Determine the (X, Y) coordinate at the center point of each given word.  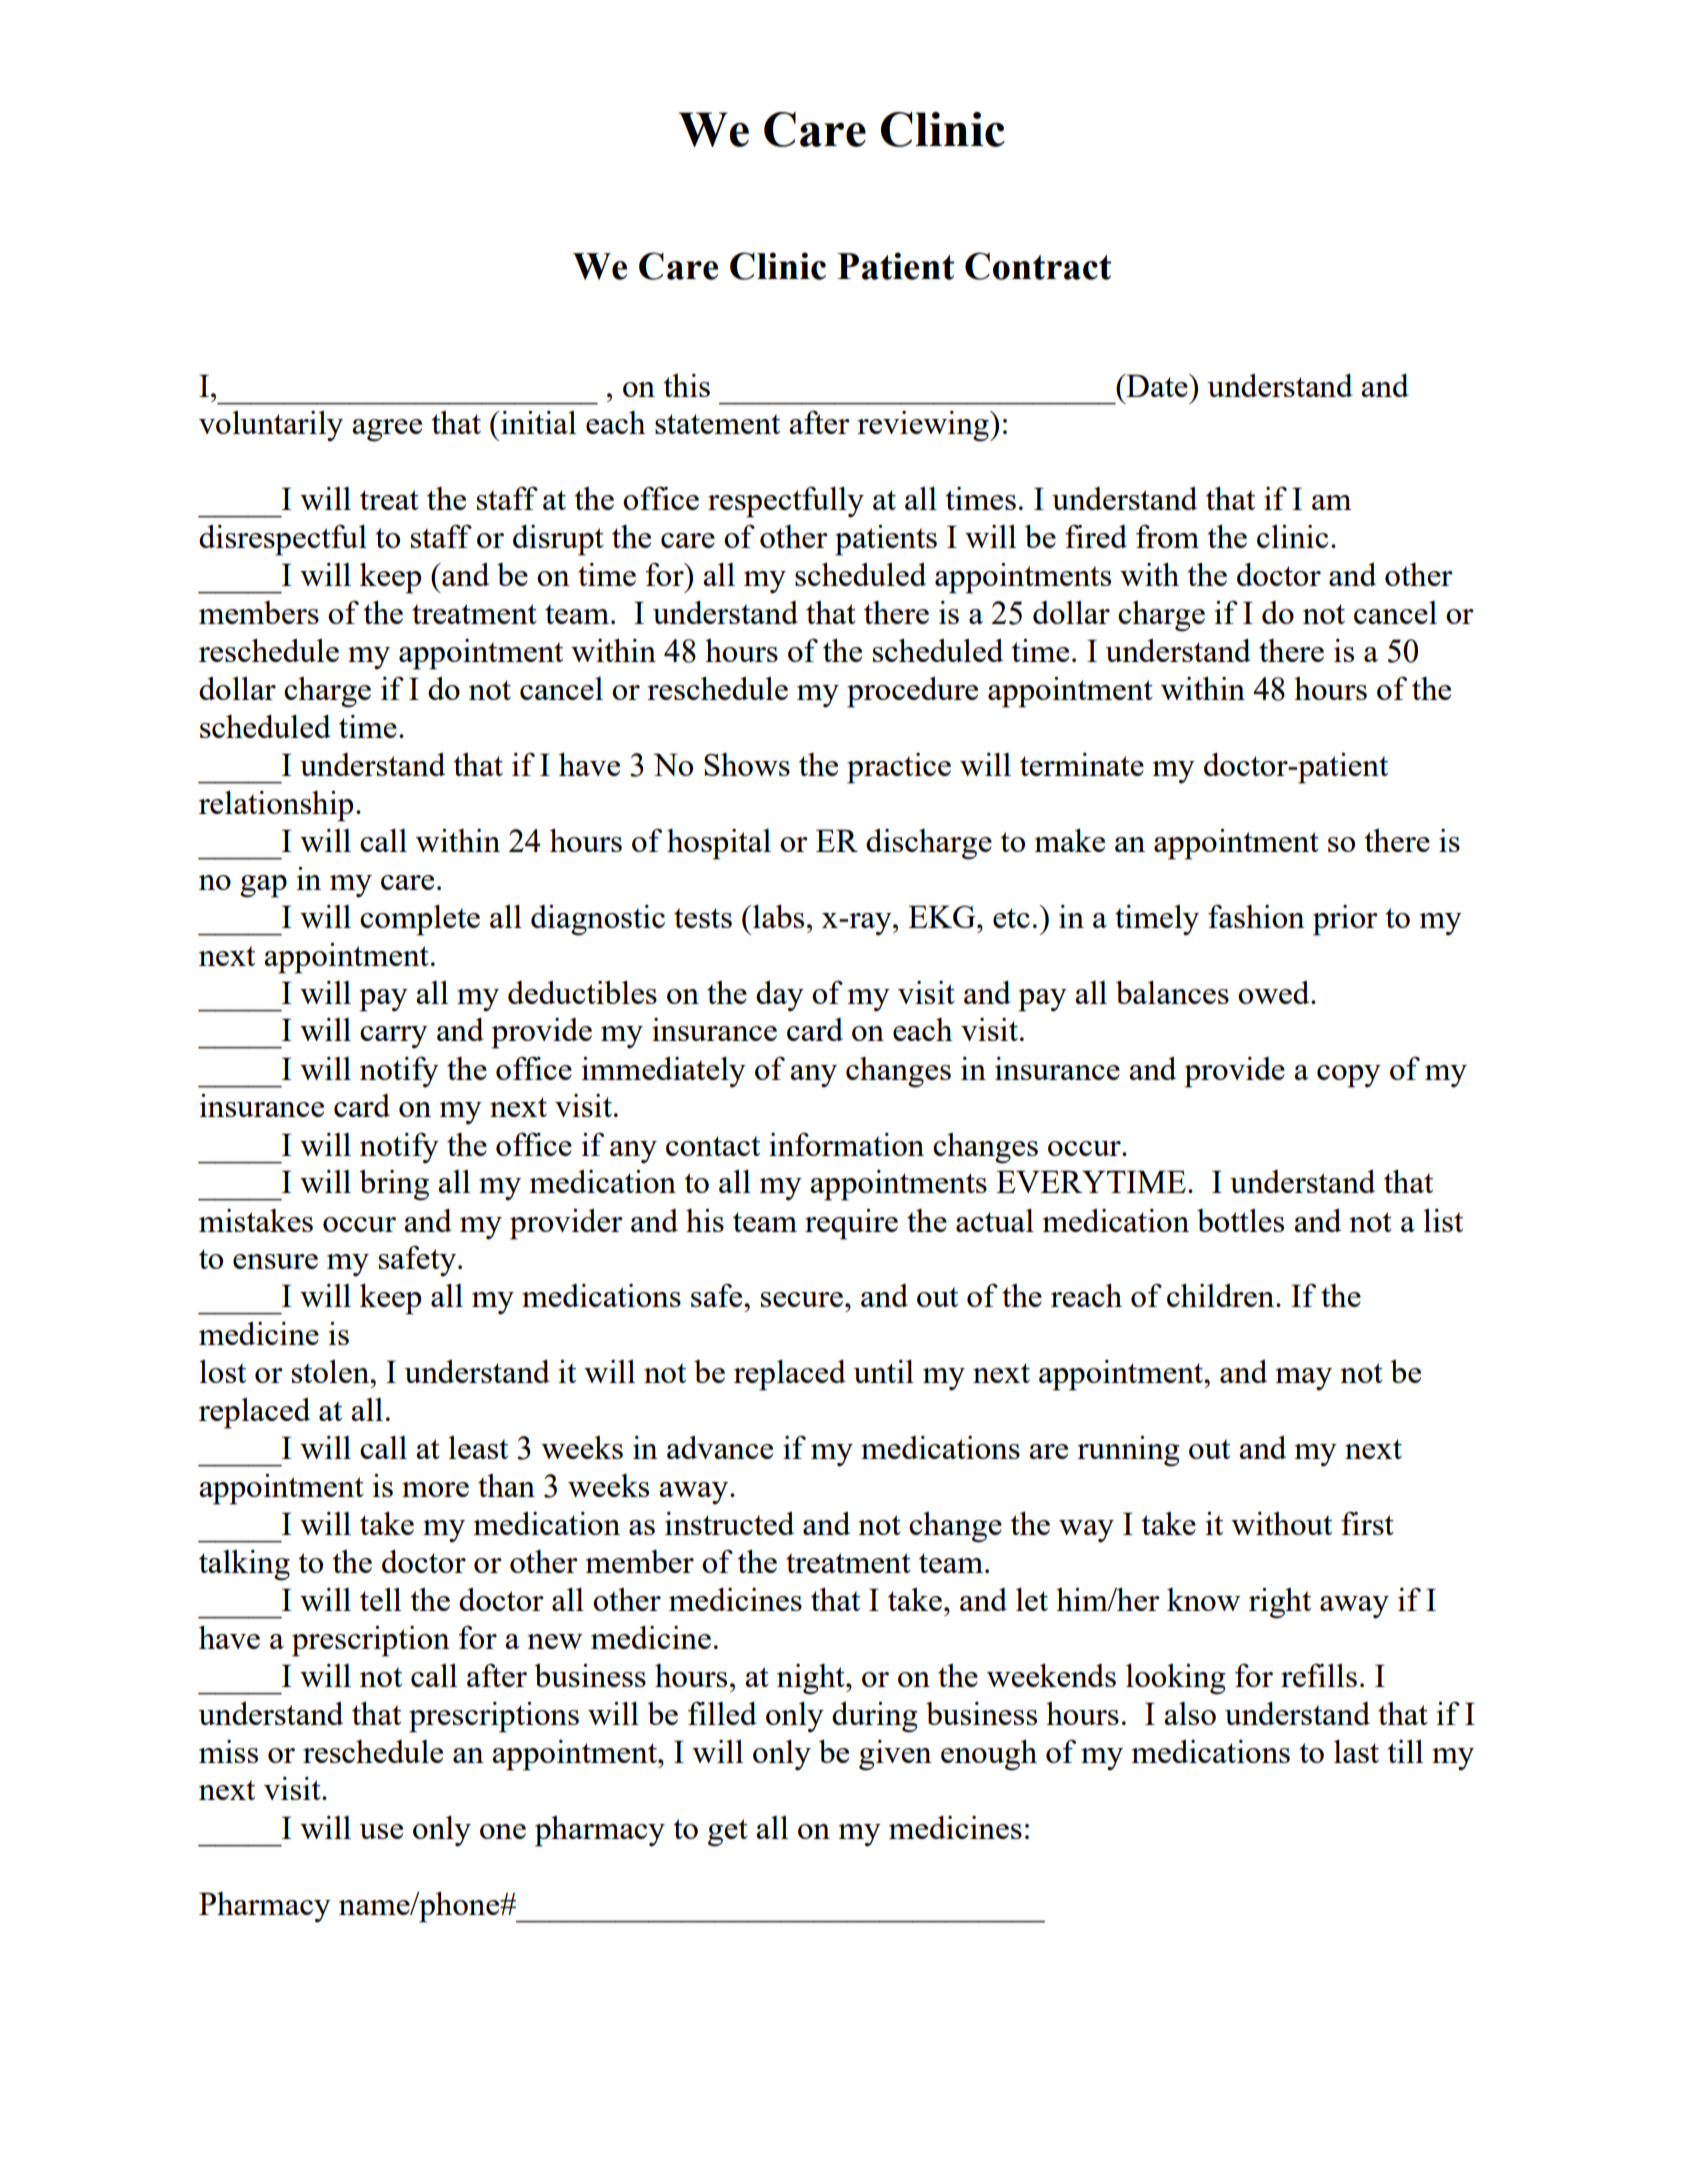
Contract (1038, 266)
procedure (912, 692)
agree (387, 430)
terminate (1082, 764)
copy (1349, 1076)
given (895, 1755)
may (1304, 1379)
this (686, 385)
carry (394, 1037)
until (883, 1371)
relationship (276, 806)
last (1356, 1751)
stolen (332, 1371)
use (381, 1831)
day (780, 996)
